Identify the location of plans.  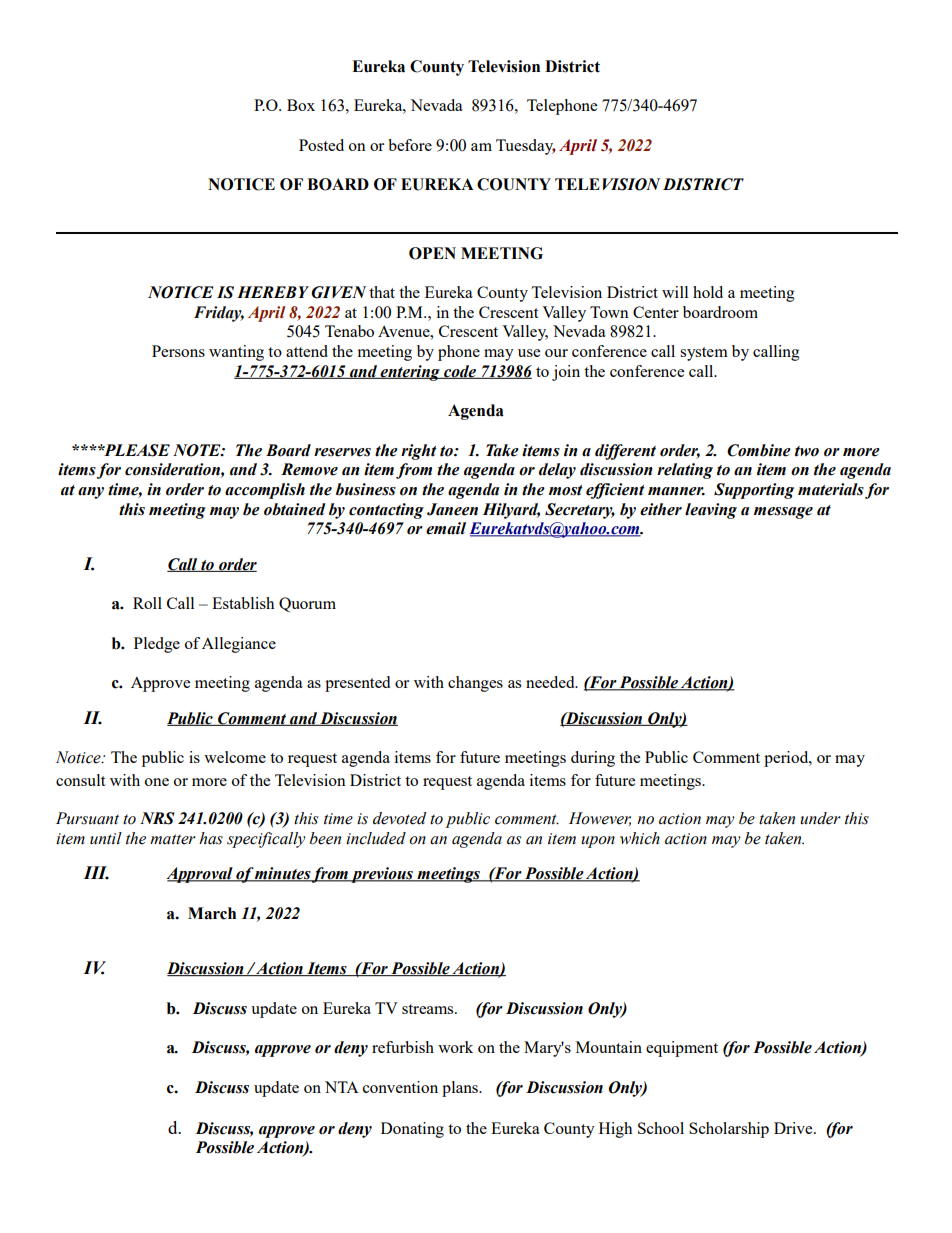
(461, 1089).
